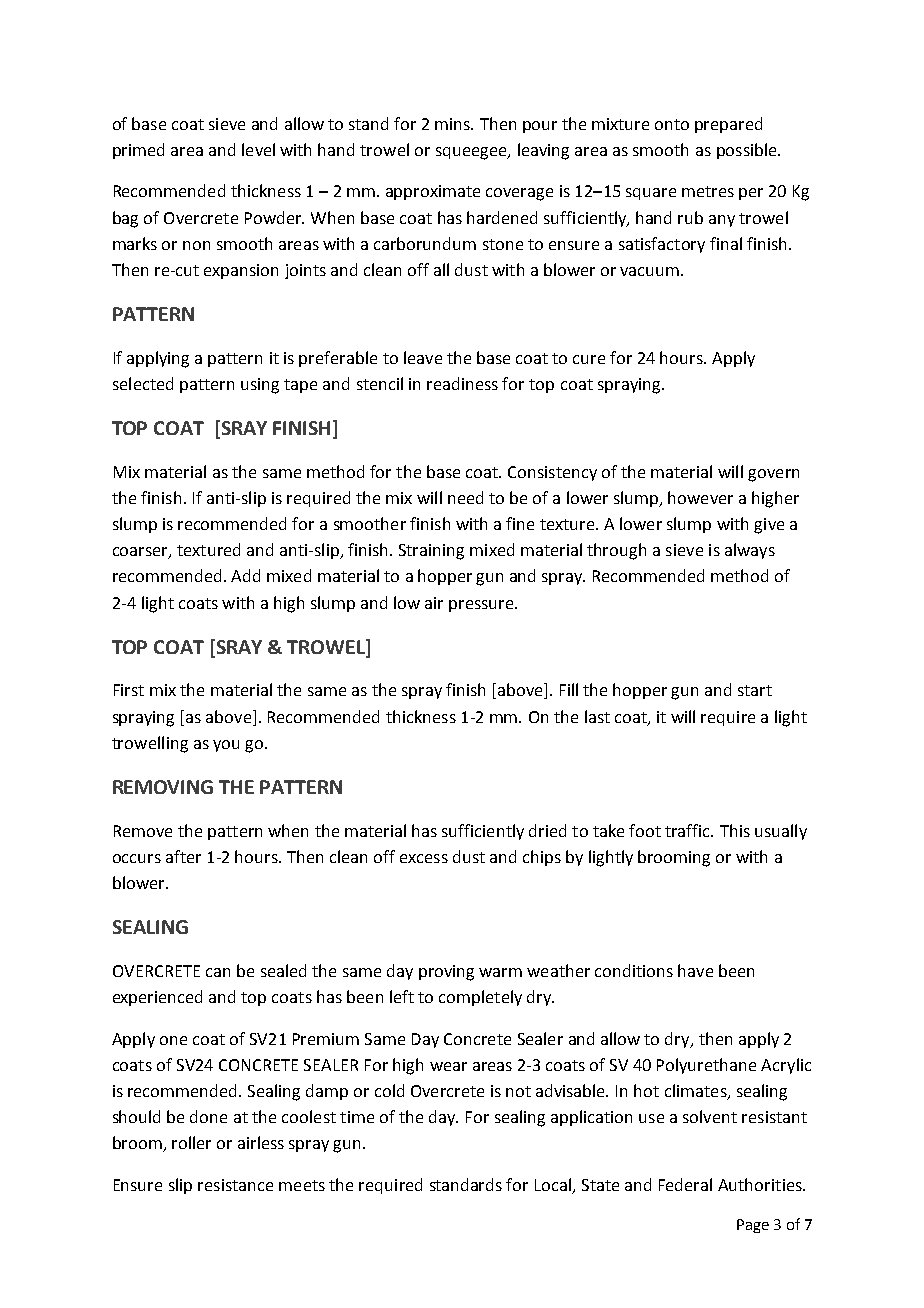  What do you see at coordinates (129, 690) in the screenshot?
I see `First` at bounding box center [129, 690].
